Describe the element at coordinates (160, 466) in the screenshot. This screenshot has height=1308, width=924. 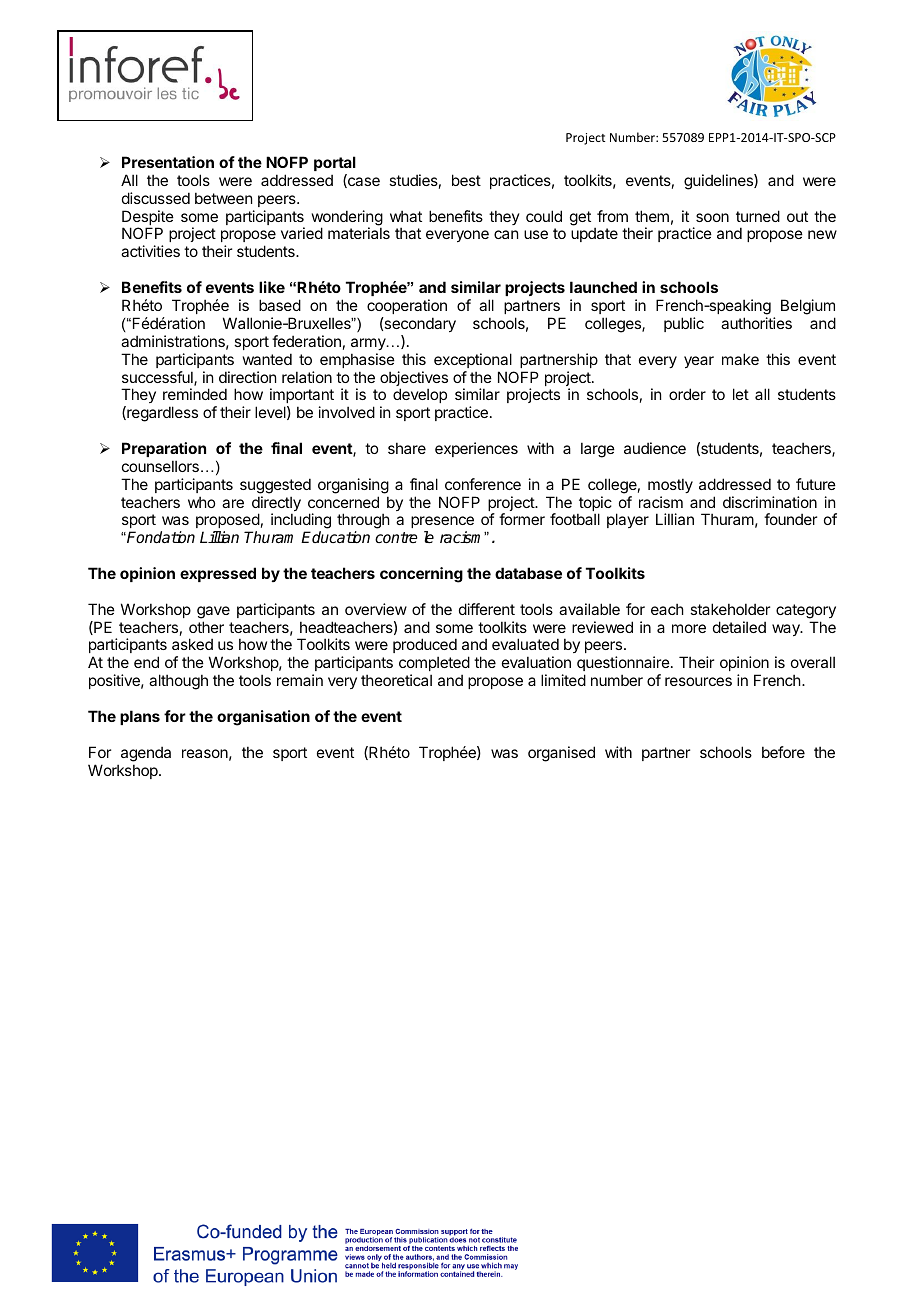
I see `counsellors` at that location.
